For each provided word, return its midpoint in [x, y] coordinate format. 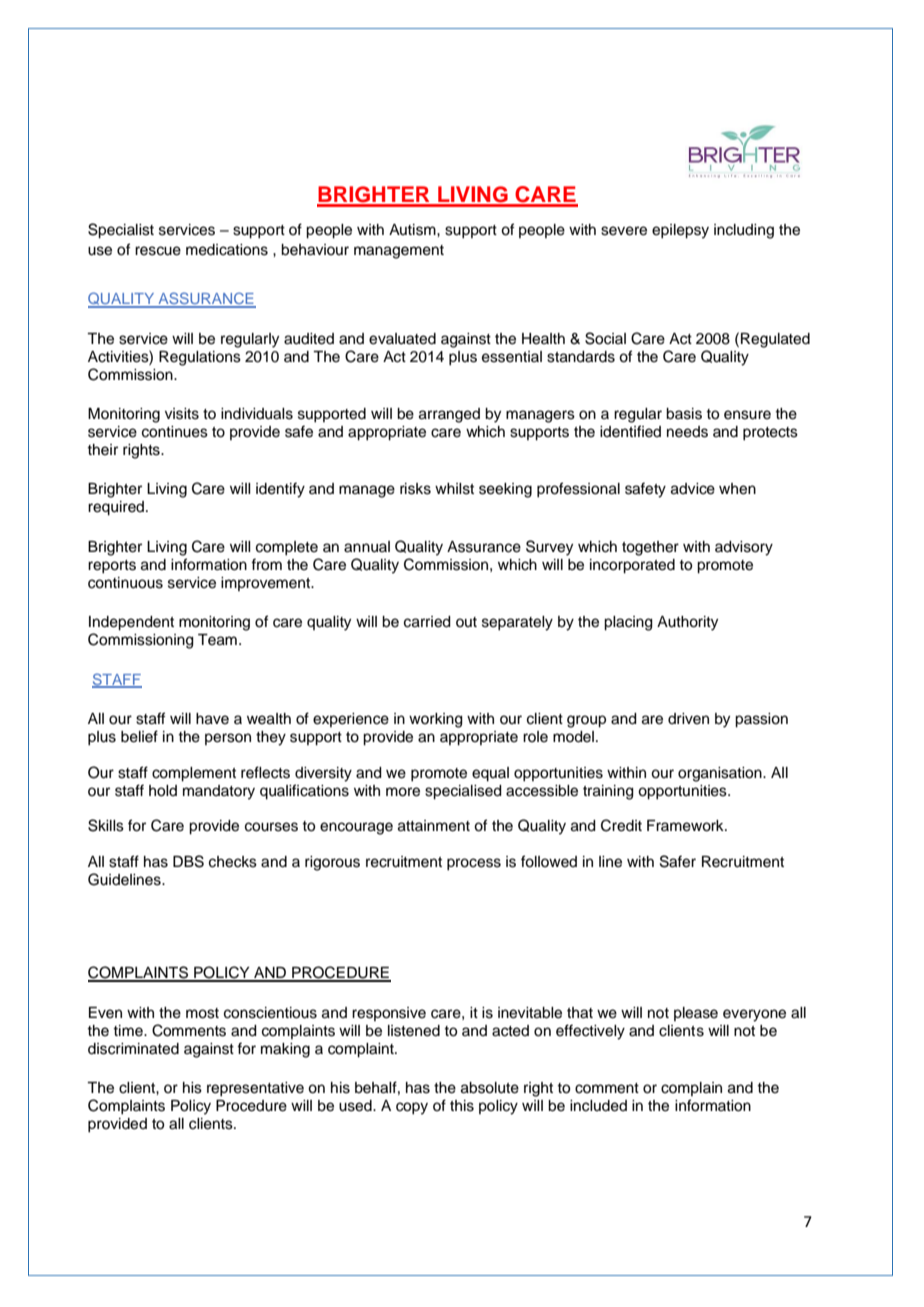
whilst [454, 489]
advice [693, 489]
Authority [687, 623]
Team [217, 640]
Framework [686, 826]
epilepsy [680, 231]
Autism [413, 230]
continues [175, 432]
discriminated [133, 1049]
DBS [188, 861]
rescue [158, 251]
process [474, 864]
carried [427, 622]
